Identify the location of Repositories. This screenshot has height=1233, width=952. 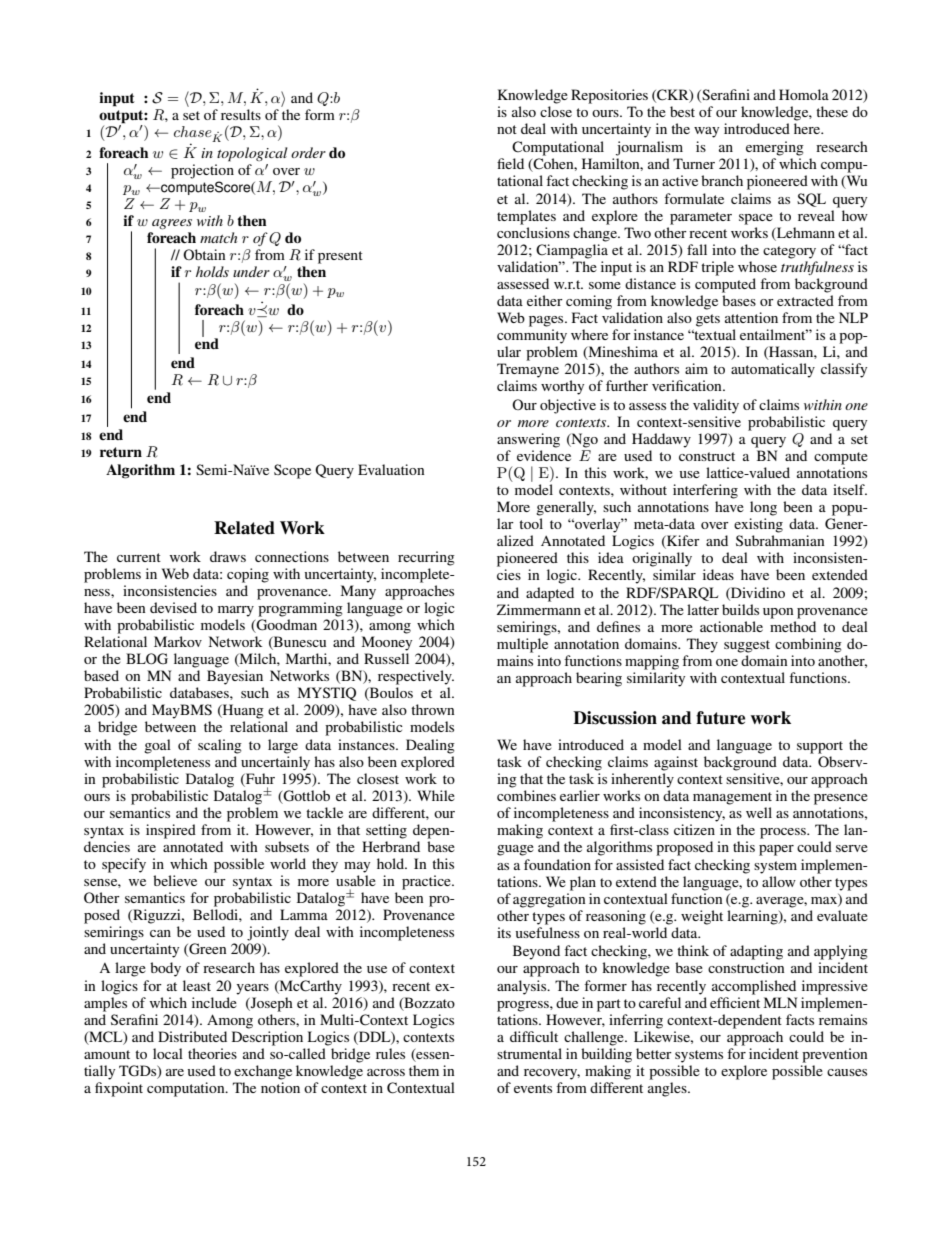
(609, 96).
